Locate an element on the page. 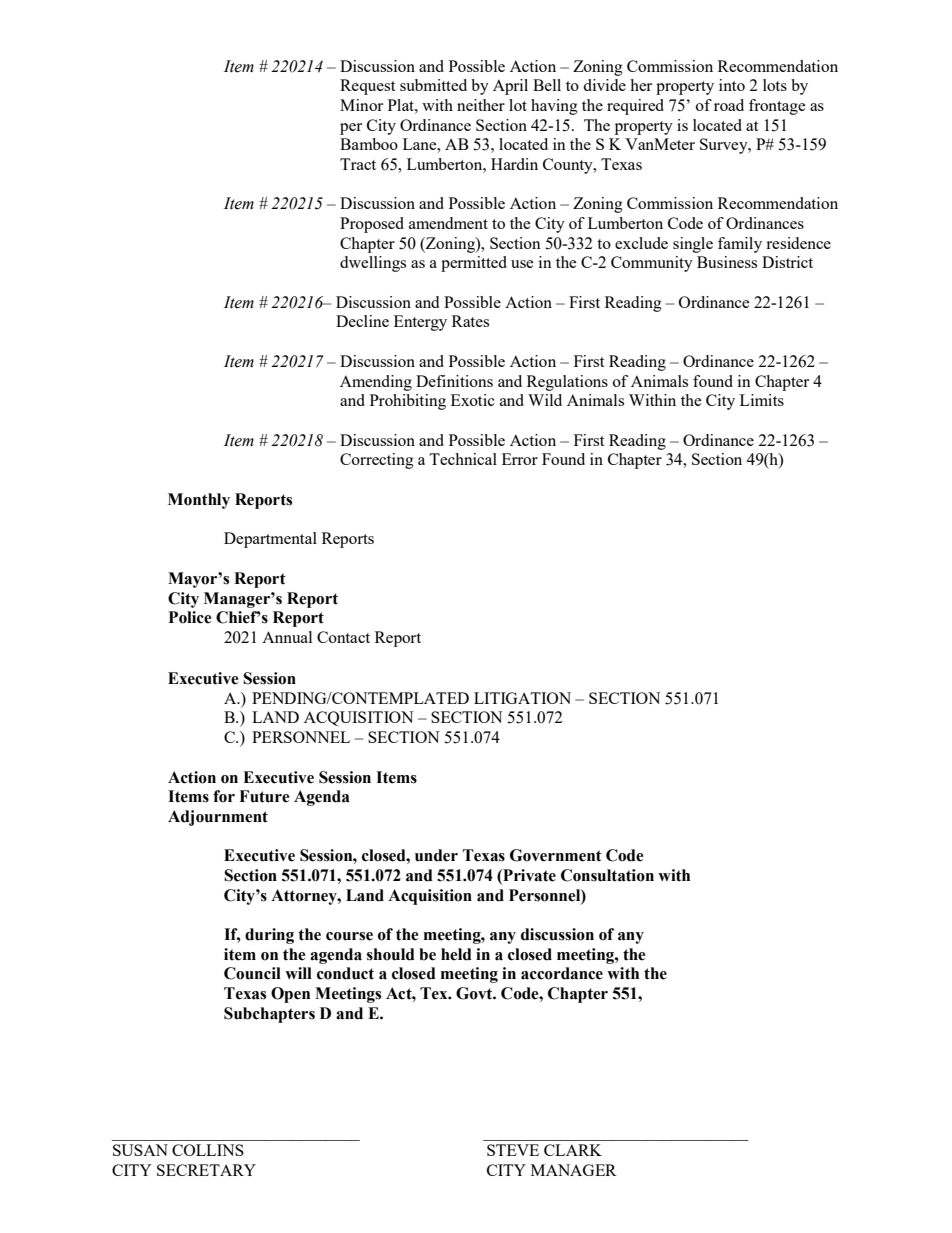 This image has width=952, height=1233. COLLINS is located at coordinates (208, 1150).
